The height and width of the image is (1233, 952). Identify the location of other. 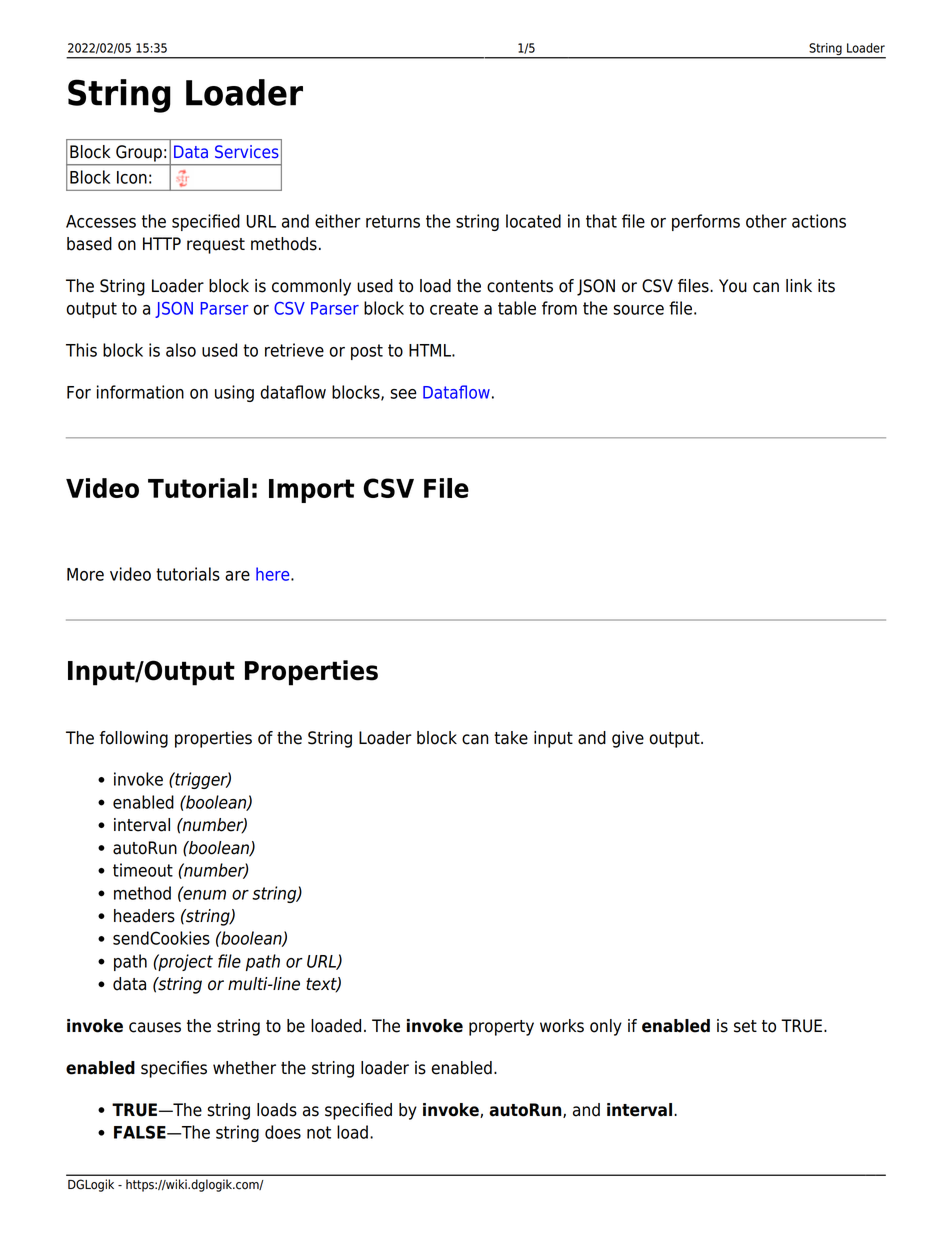
(766, 221).
